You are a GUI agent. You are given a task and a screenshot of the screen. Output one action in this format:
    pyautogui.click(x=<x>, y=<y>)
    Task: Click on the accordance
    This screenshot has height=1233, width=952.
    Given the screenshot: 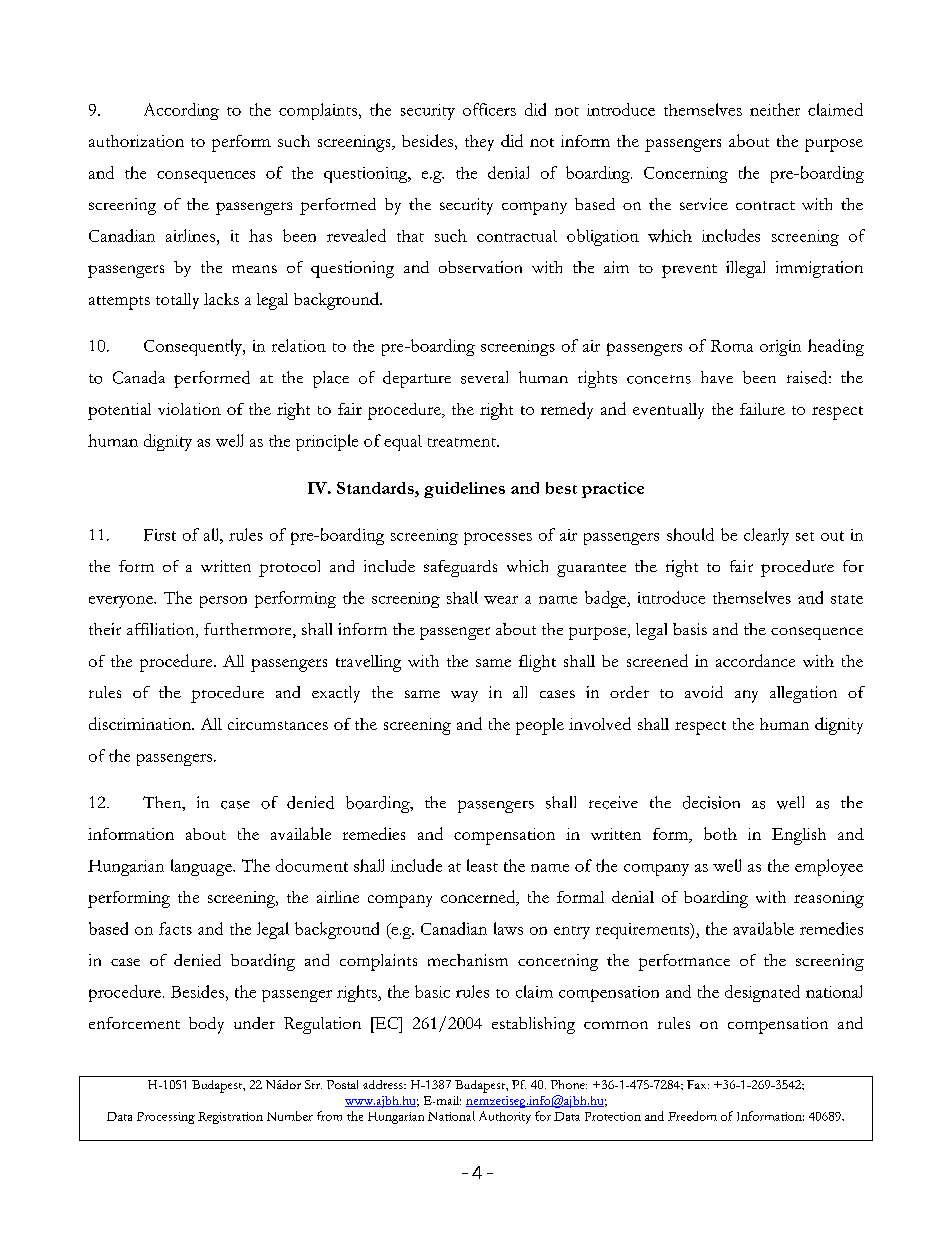 What is the action you would take?
    pyautogui.click(x=755, y=660)
